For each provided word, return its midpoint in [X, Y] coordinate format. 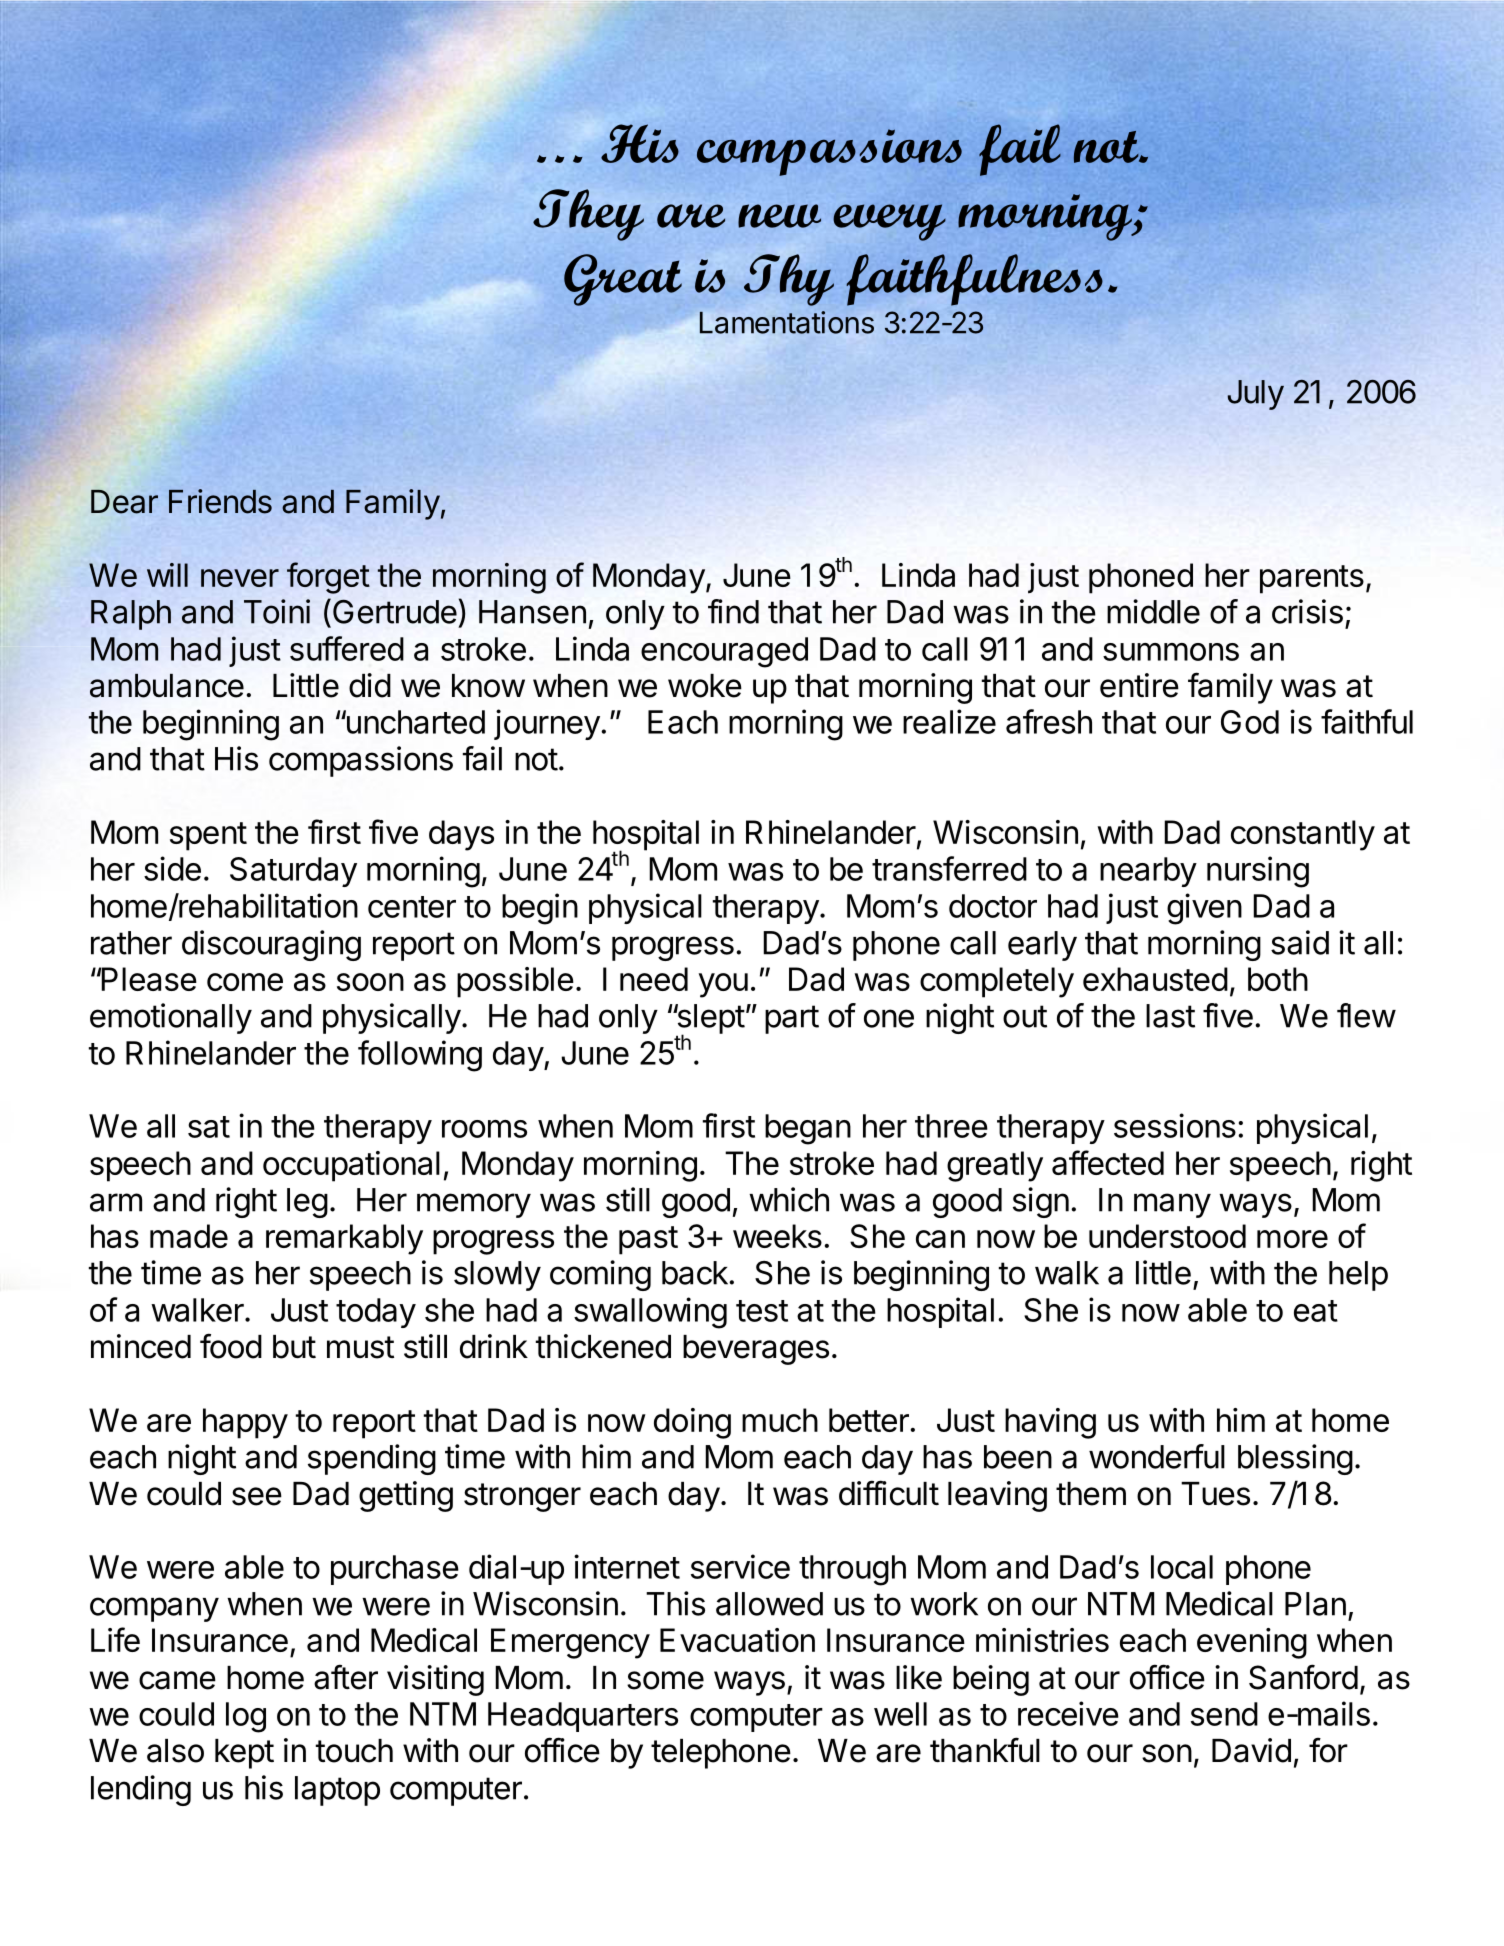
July [1256, 395]
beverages [756, 1350]
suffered [347, 648]
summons [1171, 652]
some [665, 1680]
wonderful [1157, 1456]
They [588, 215]
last [1170, 1016]
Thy [789, 280]
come [245, 982]
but [294, 1347]
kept [244, 1754]
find [733, 611]
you [723, 985]
